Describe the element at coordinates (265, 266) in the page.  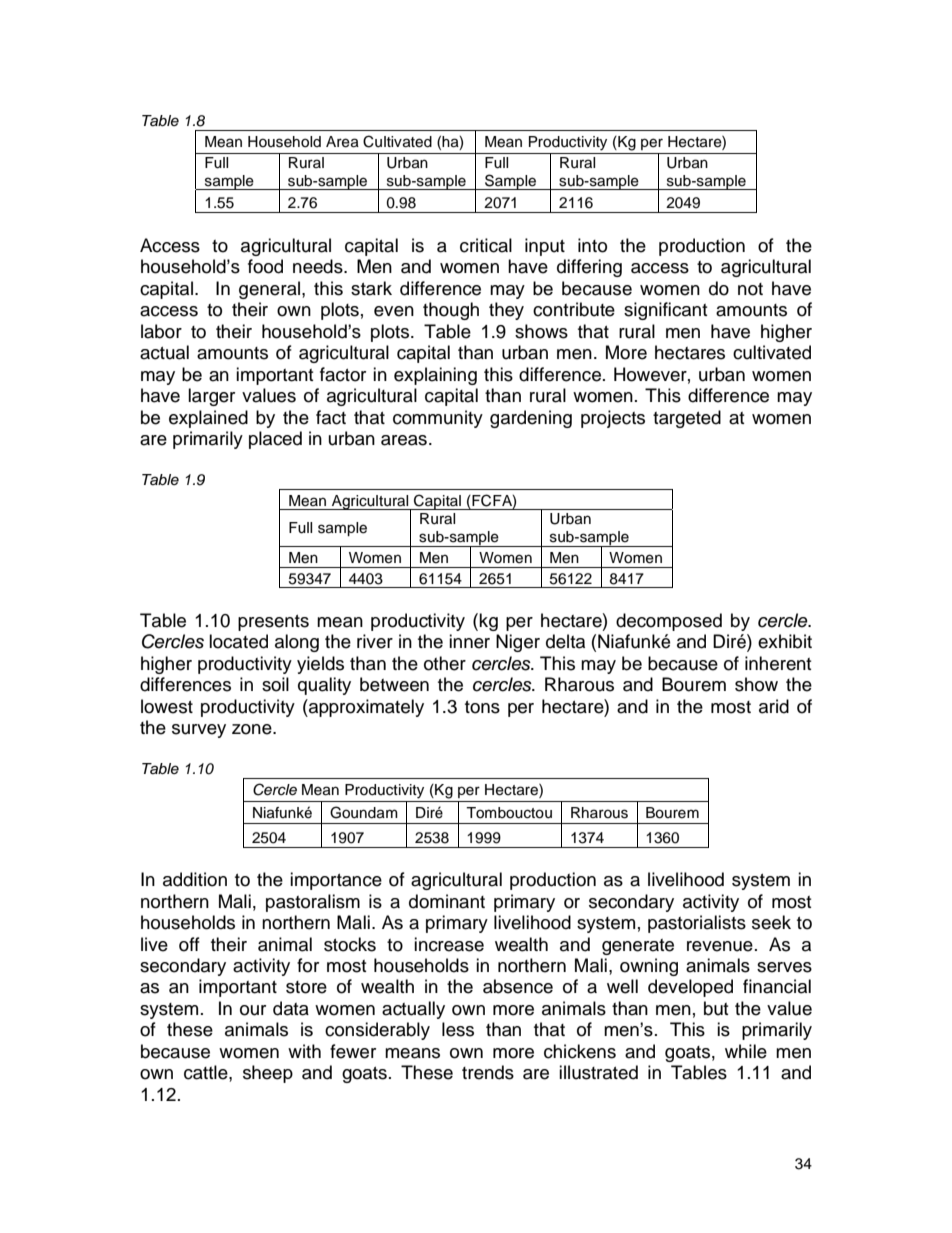
I see `food` at that location.
